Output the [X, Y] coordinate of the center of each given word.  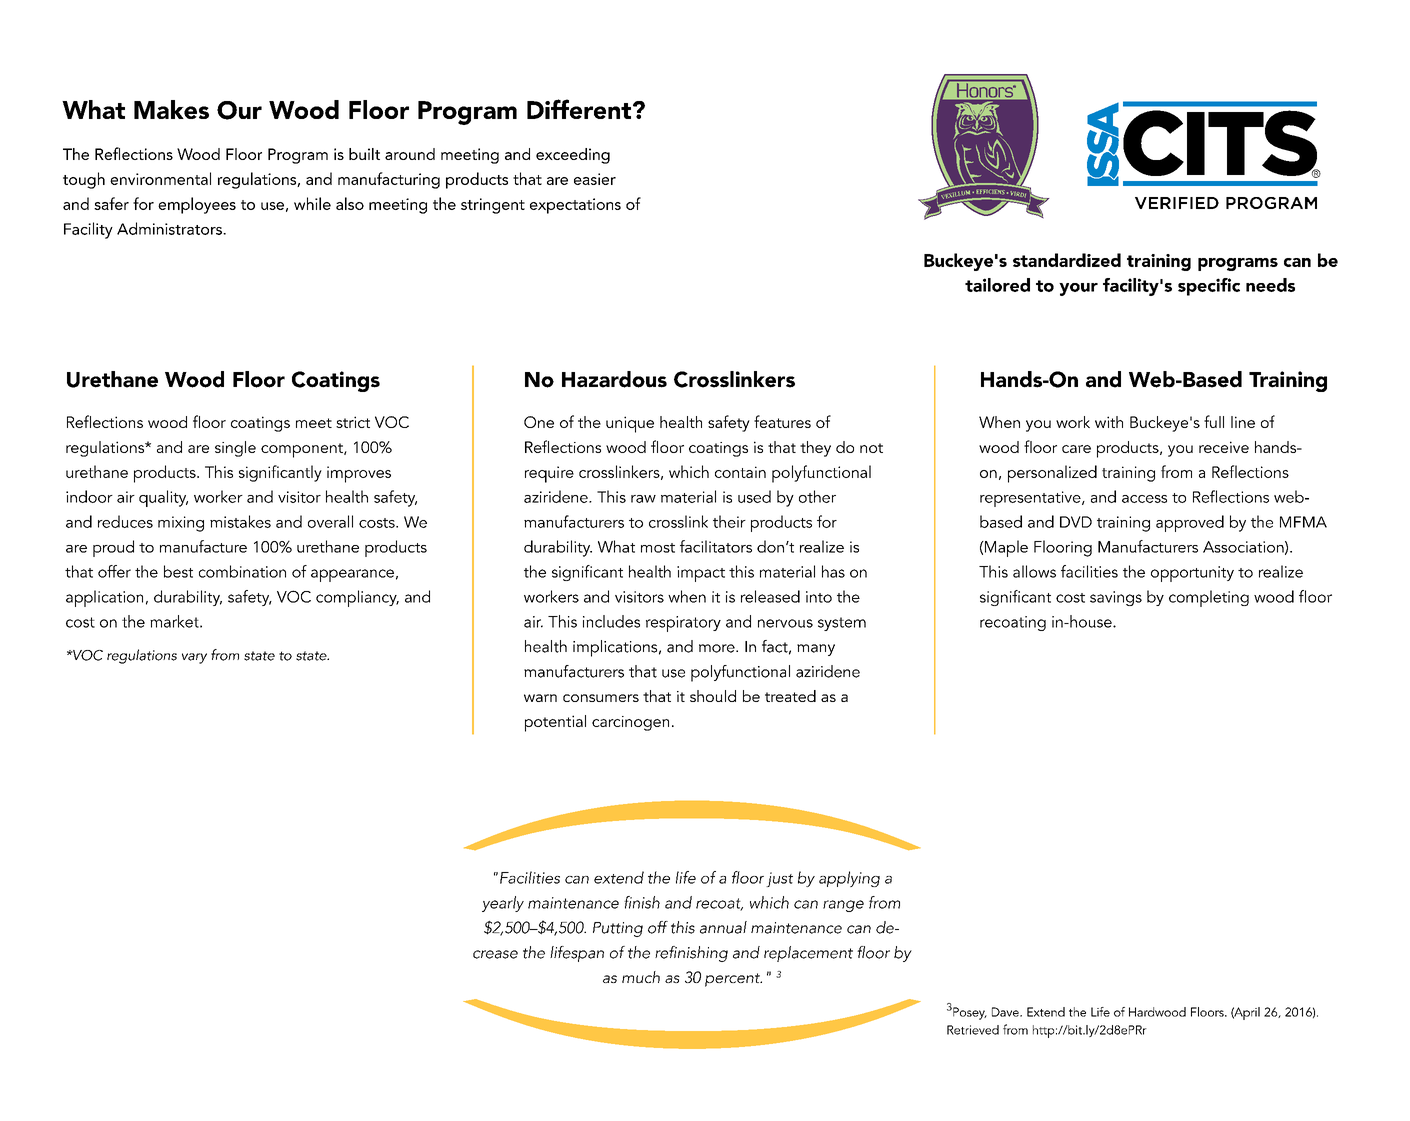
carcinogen [630, 723]
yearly [503, 904]
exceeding [573, 156]
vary [194, 658]
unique [630, 424]
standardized [1067, 260]
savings [1116, 598]
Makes [171, 109]
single [235, 449]
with [1109, 422]
